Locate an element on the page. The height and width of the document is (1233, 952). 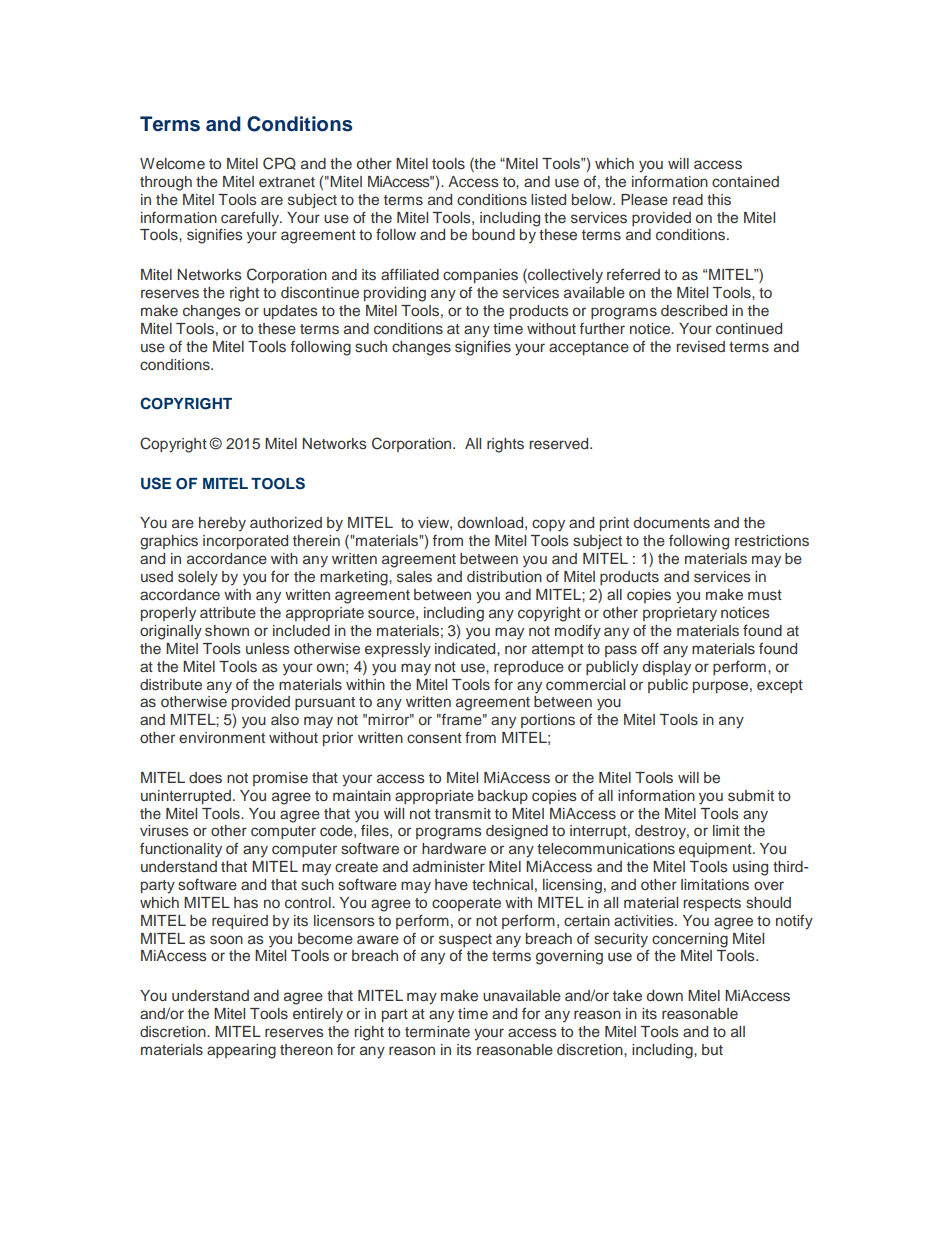
environment is located at coordinates (222, 737).
